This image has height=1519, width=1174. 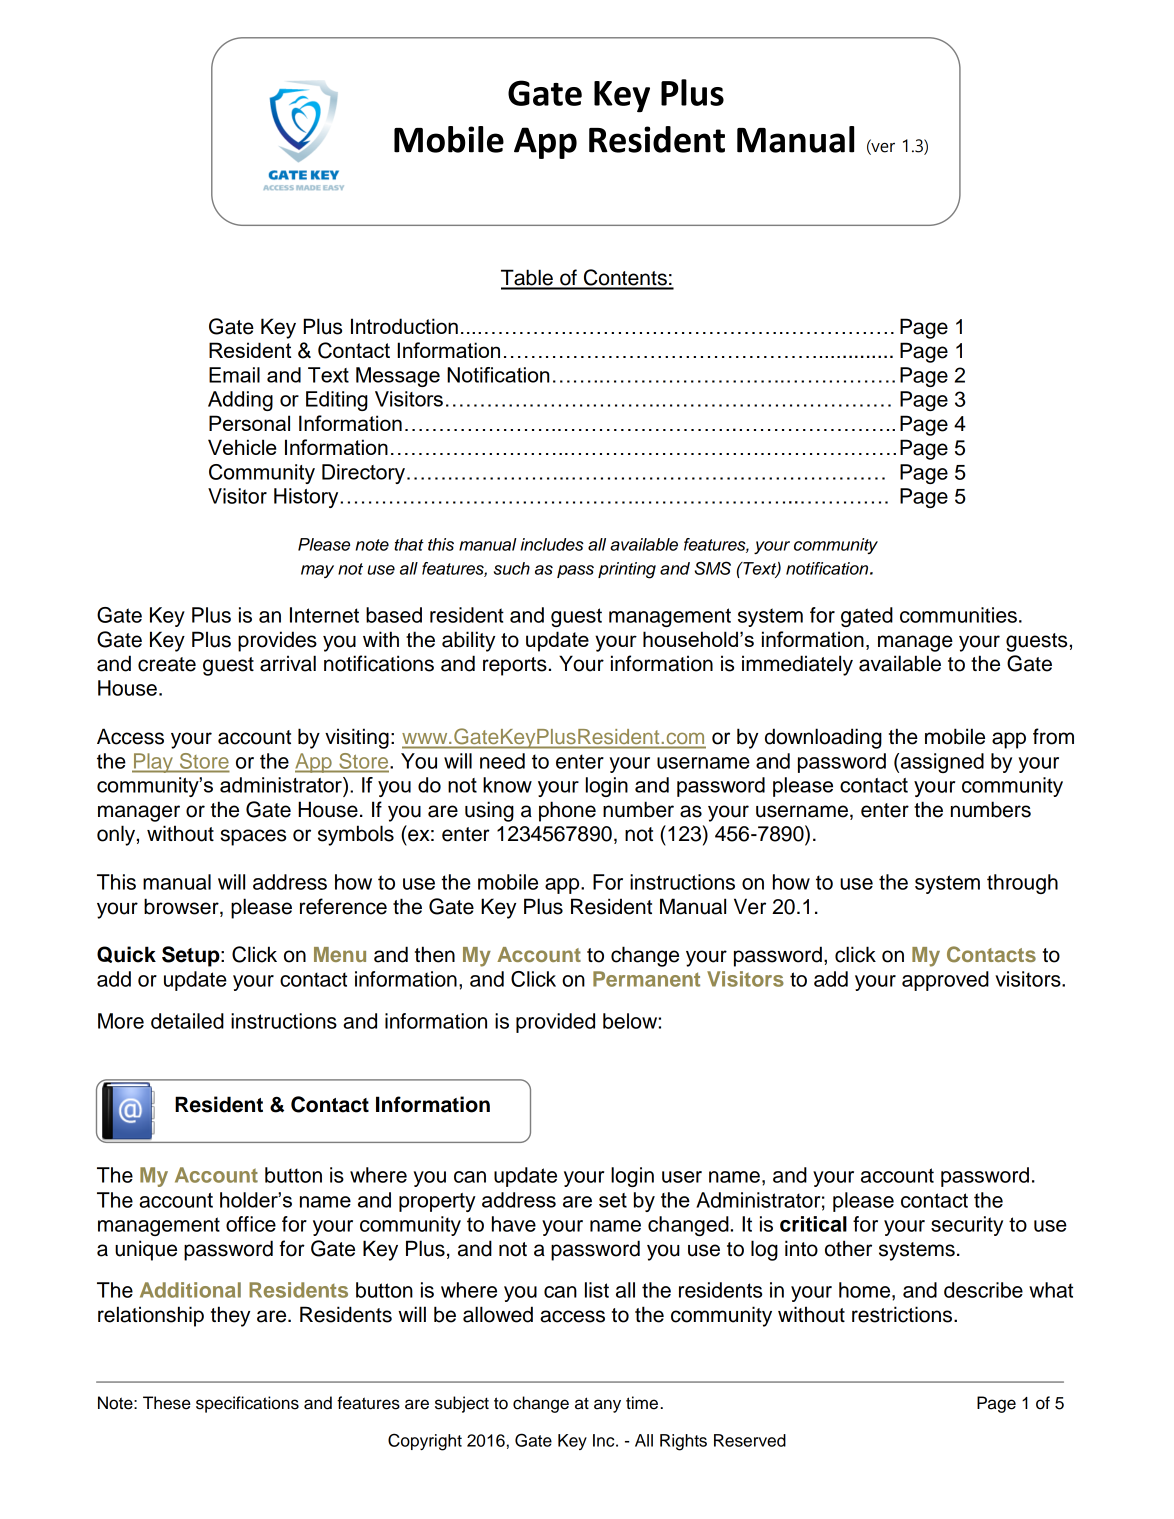 What do you see at coordinates (288, 663) in the image?
I see `arrival` at bounding box center [288, 663].
